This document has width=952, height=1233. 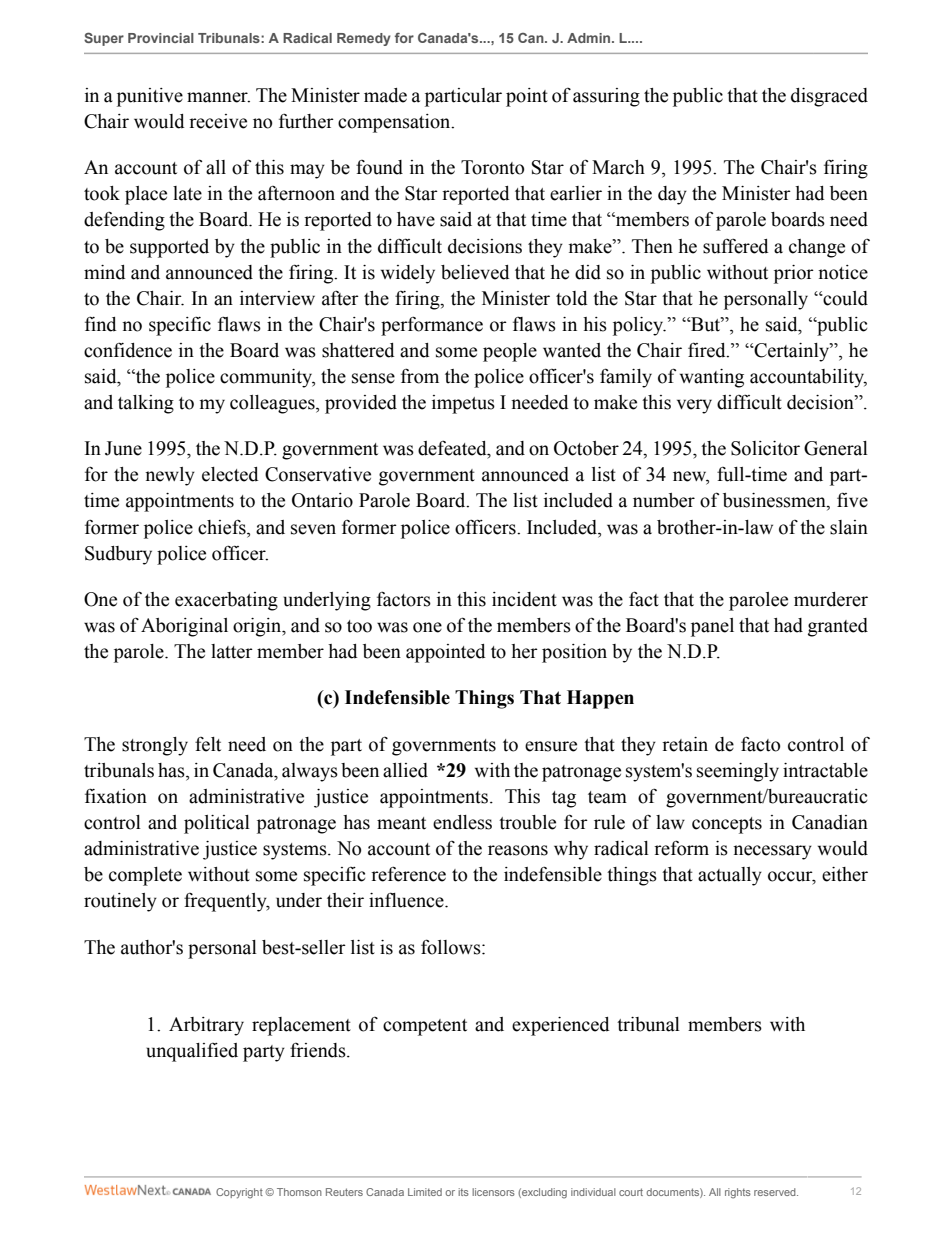 I want to click on its, so click(x=463, y=1192).
